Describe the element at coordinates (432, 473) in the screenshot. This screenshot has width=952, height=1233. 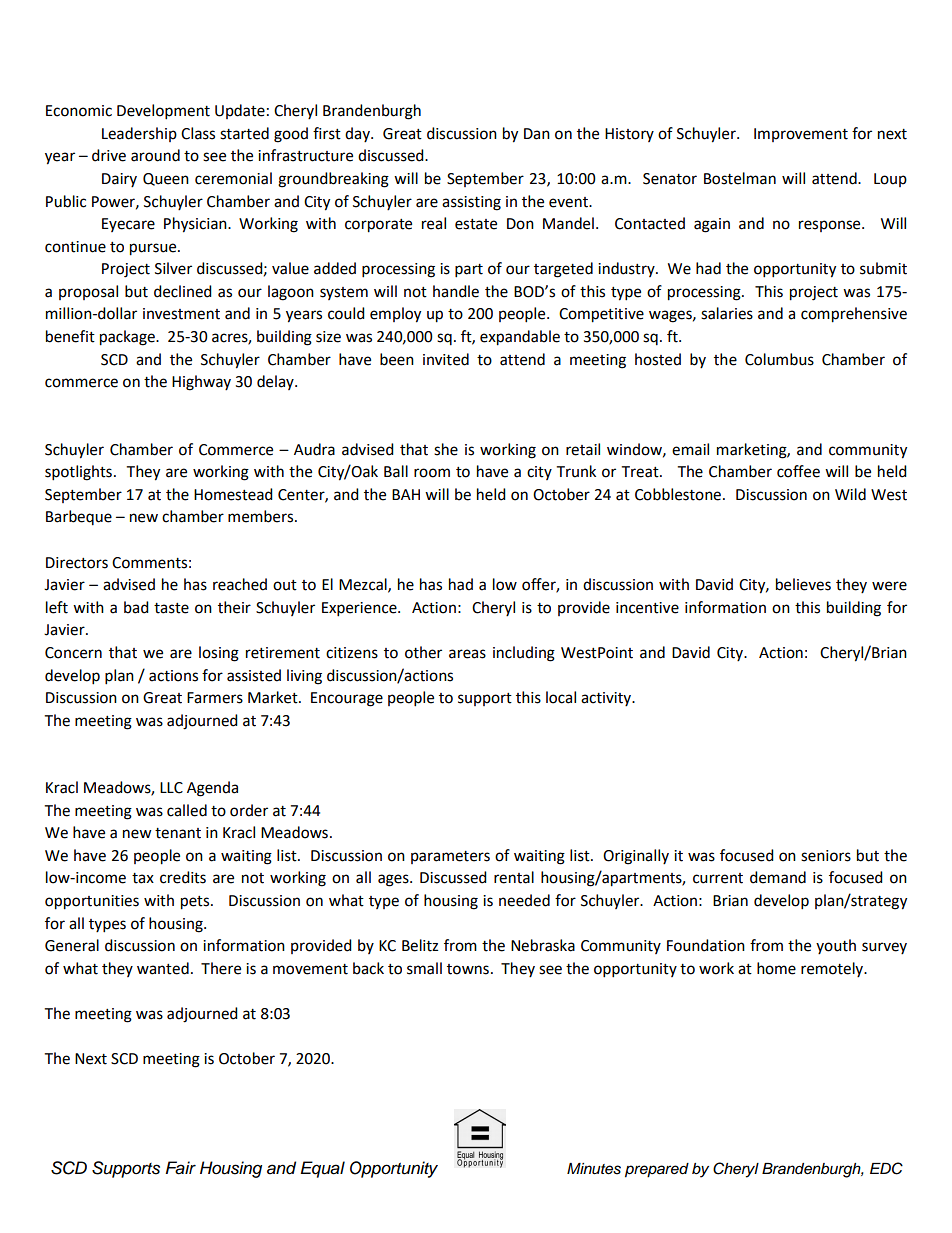
I see `room` at that location.
